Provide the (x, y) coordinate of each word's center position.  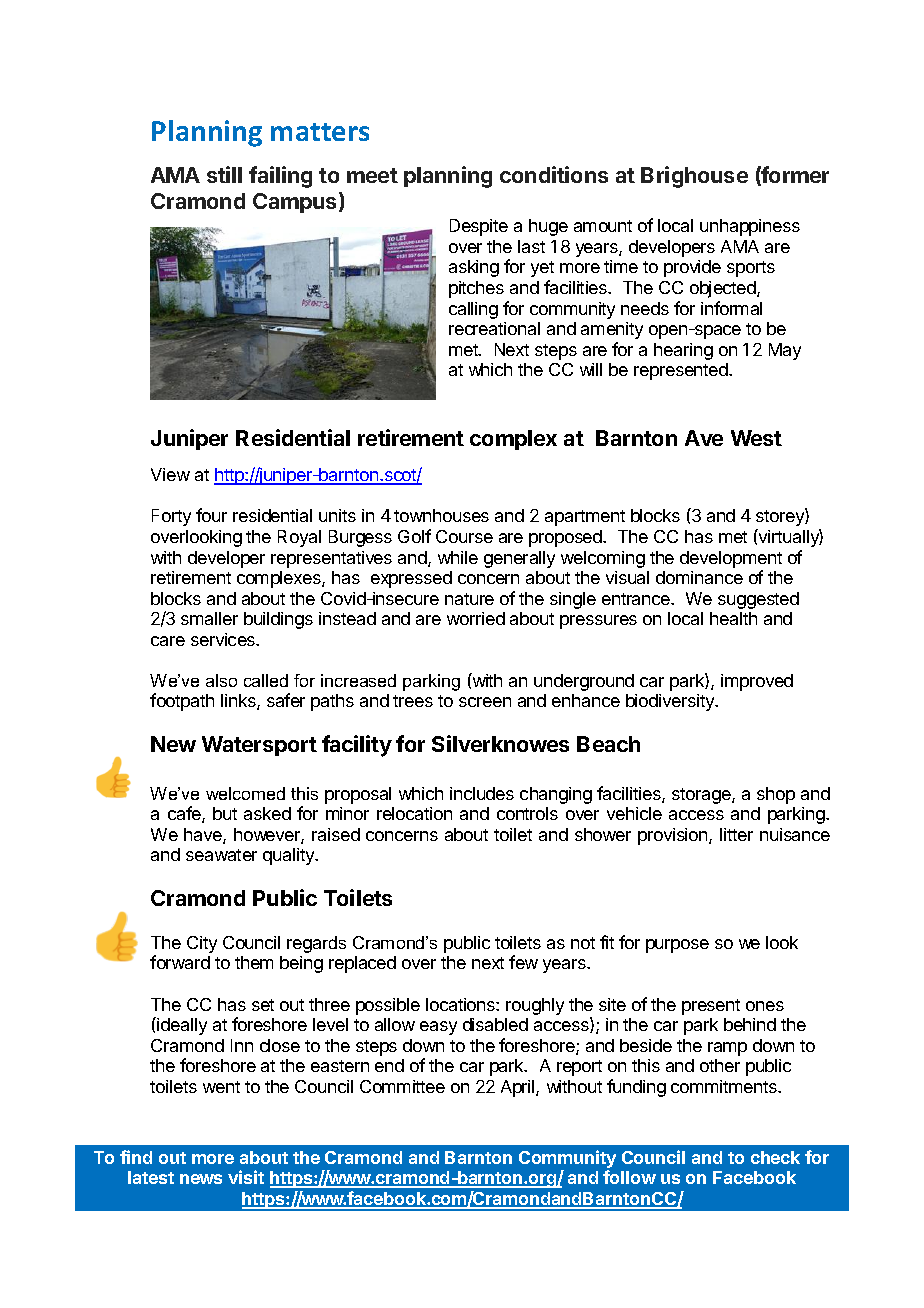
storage (702, 796)
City (202, 944)
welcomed (245, 793)
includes (482, 793)
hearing (683, 351)
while (458, 557)
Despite (479, 227)
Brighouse (694, 177)
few (523, 962)
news (201, 1179)
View (170, 474)
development (731, 559)
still (224, 174)
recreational (494, 328)
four (211, 515)
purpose (677, 946)
